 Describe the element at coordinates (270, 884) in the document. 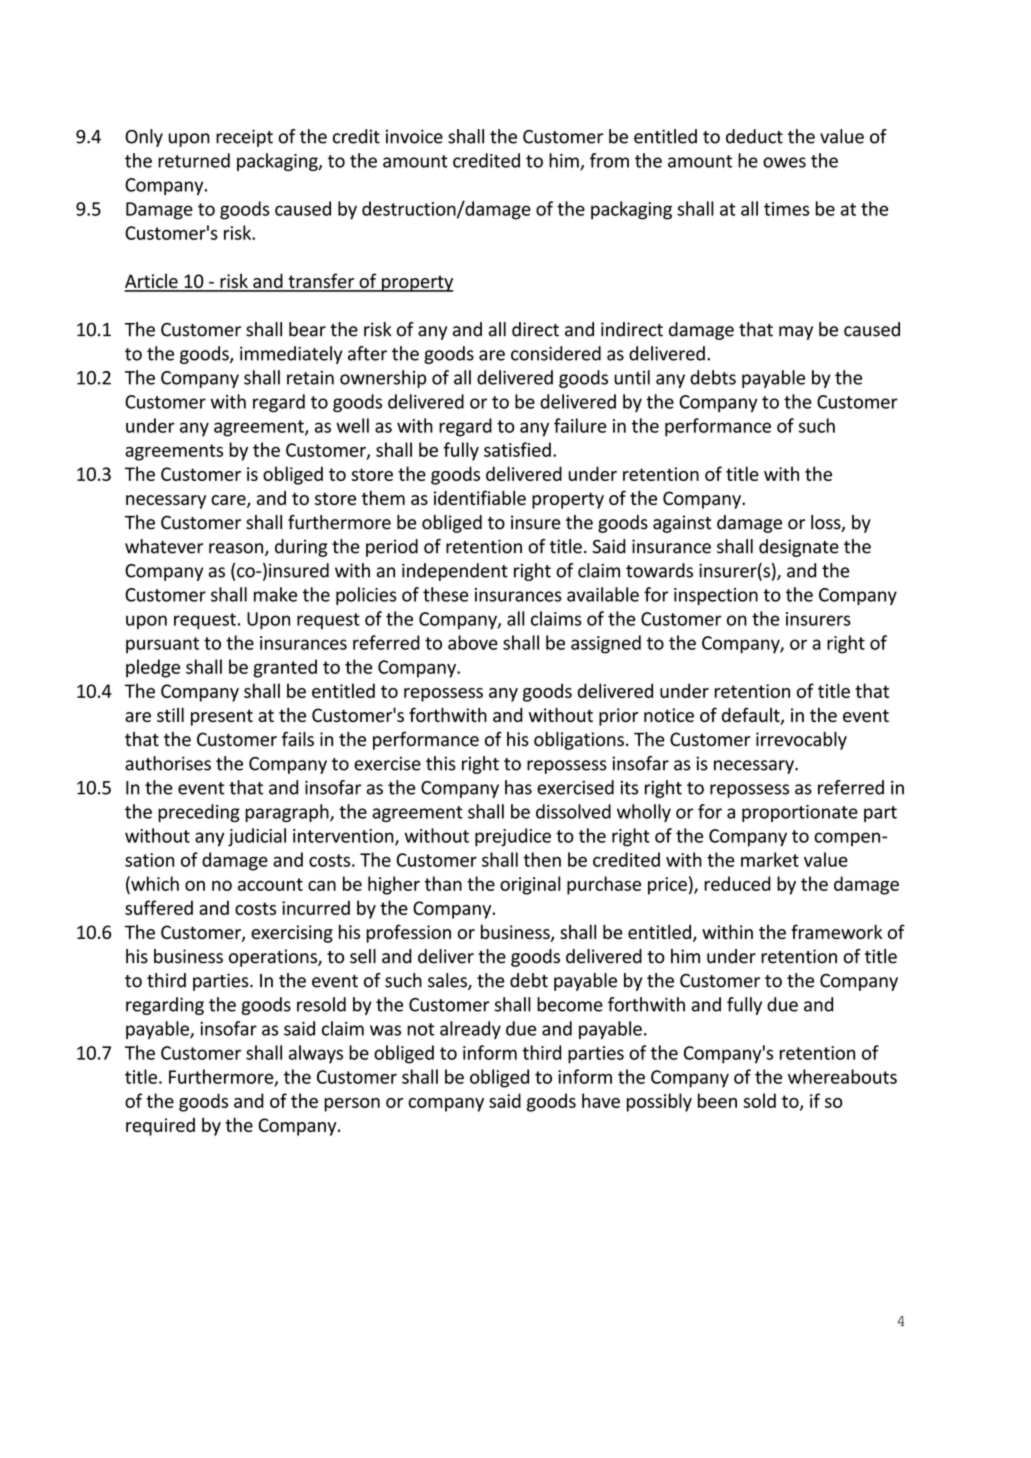

I see `account` at that location.
